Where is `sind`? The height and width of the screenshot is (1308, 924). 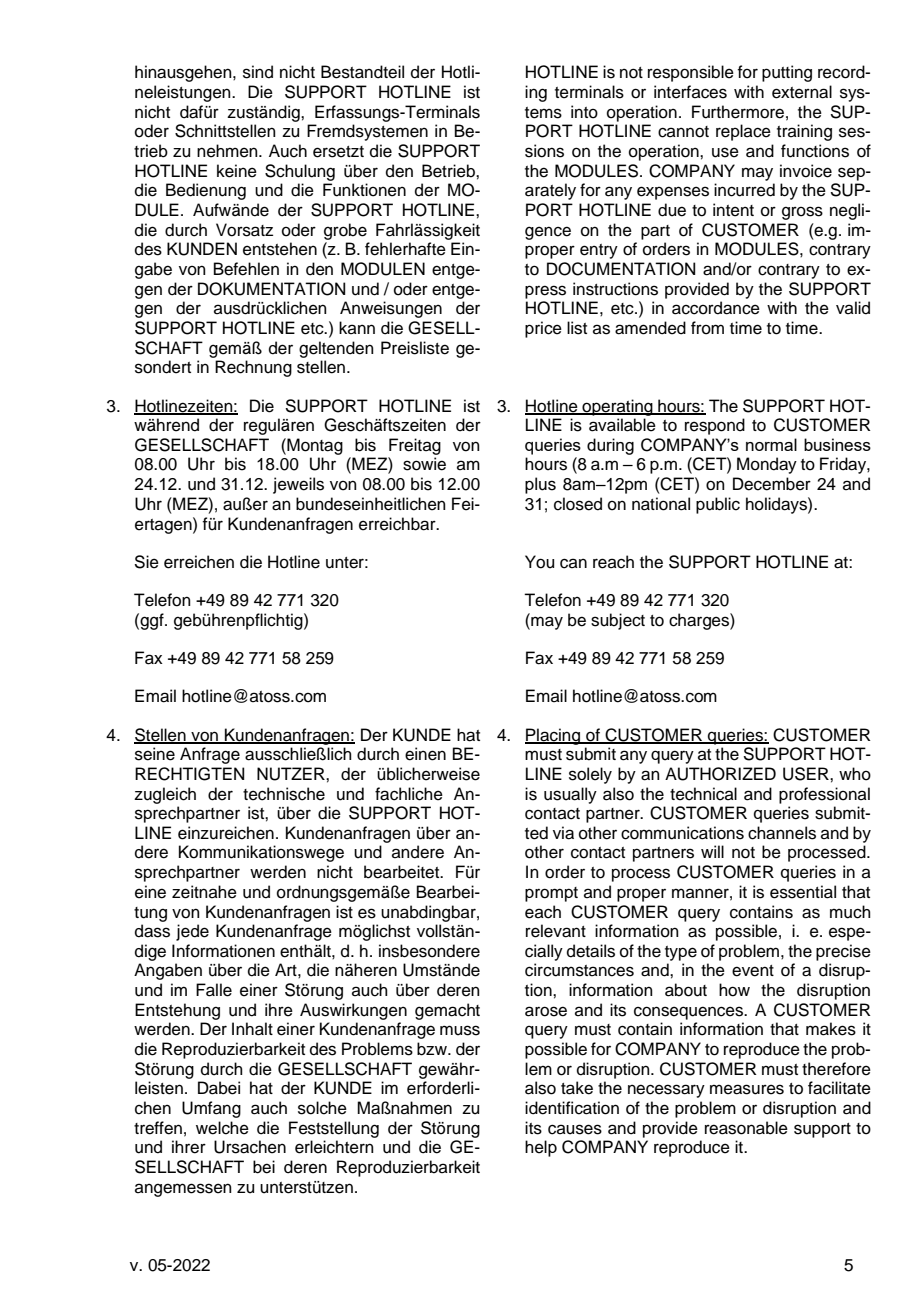 sind is located at coordinates (258, 72).
